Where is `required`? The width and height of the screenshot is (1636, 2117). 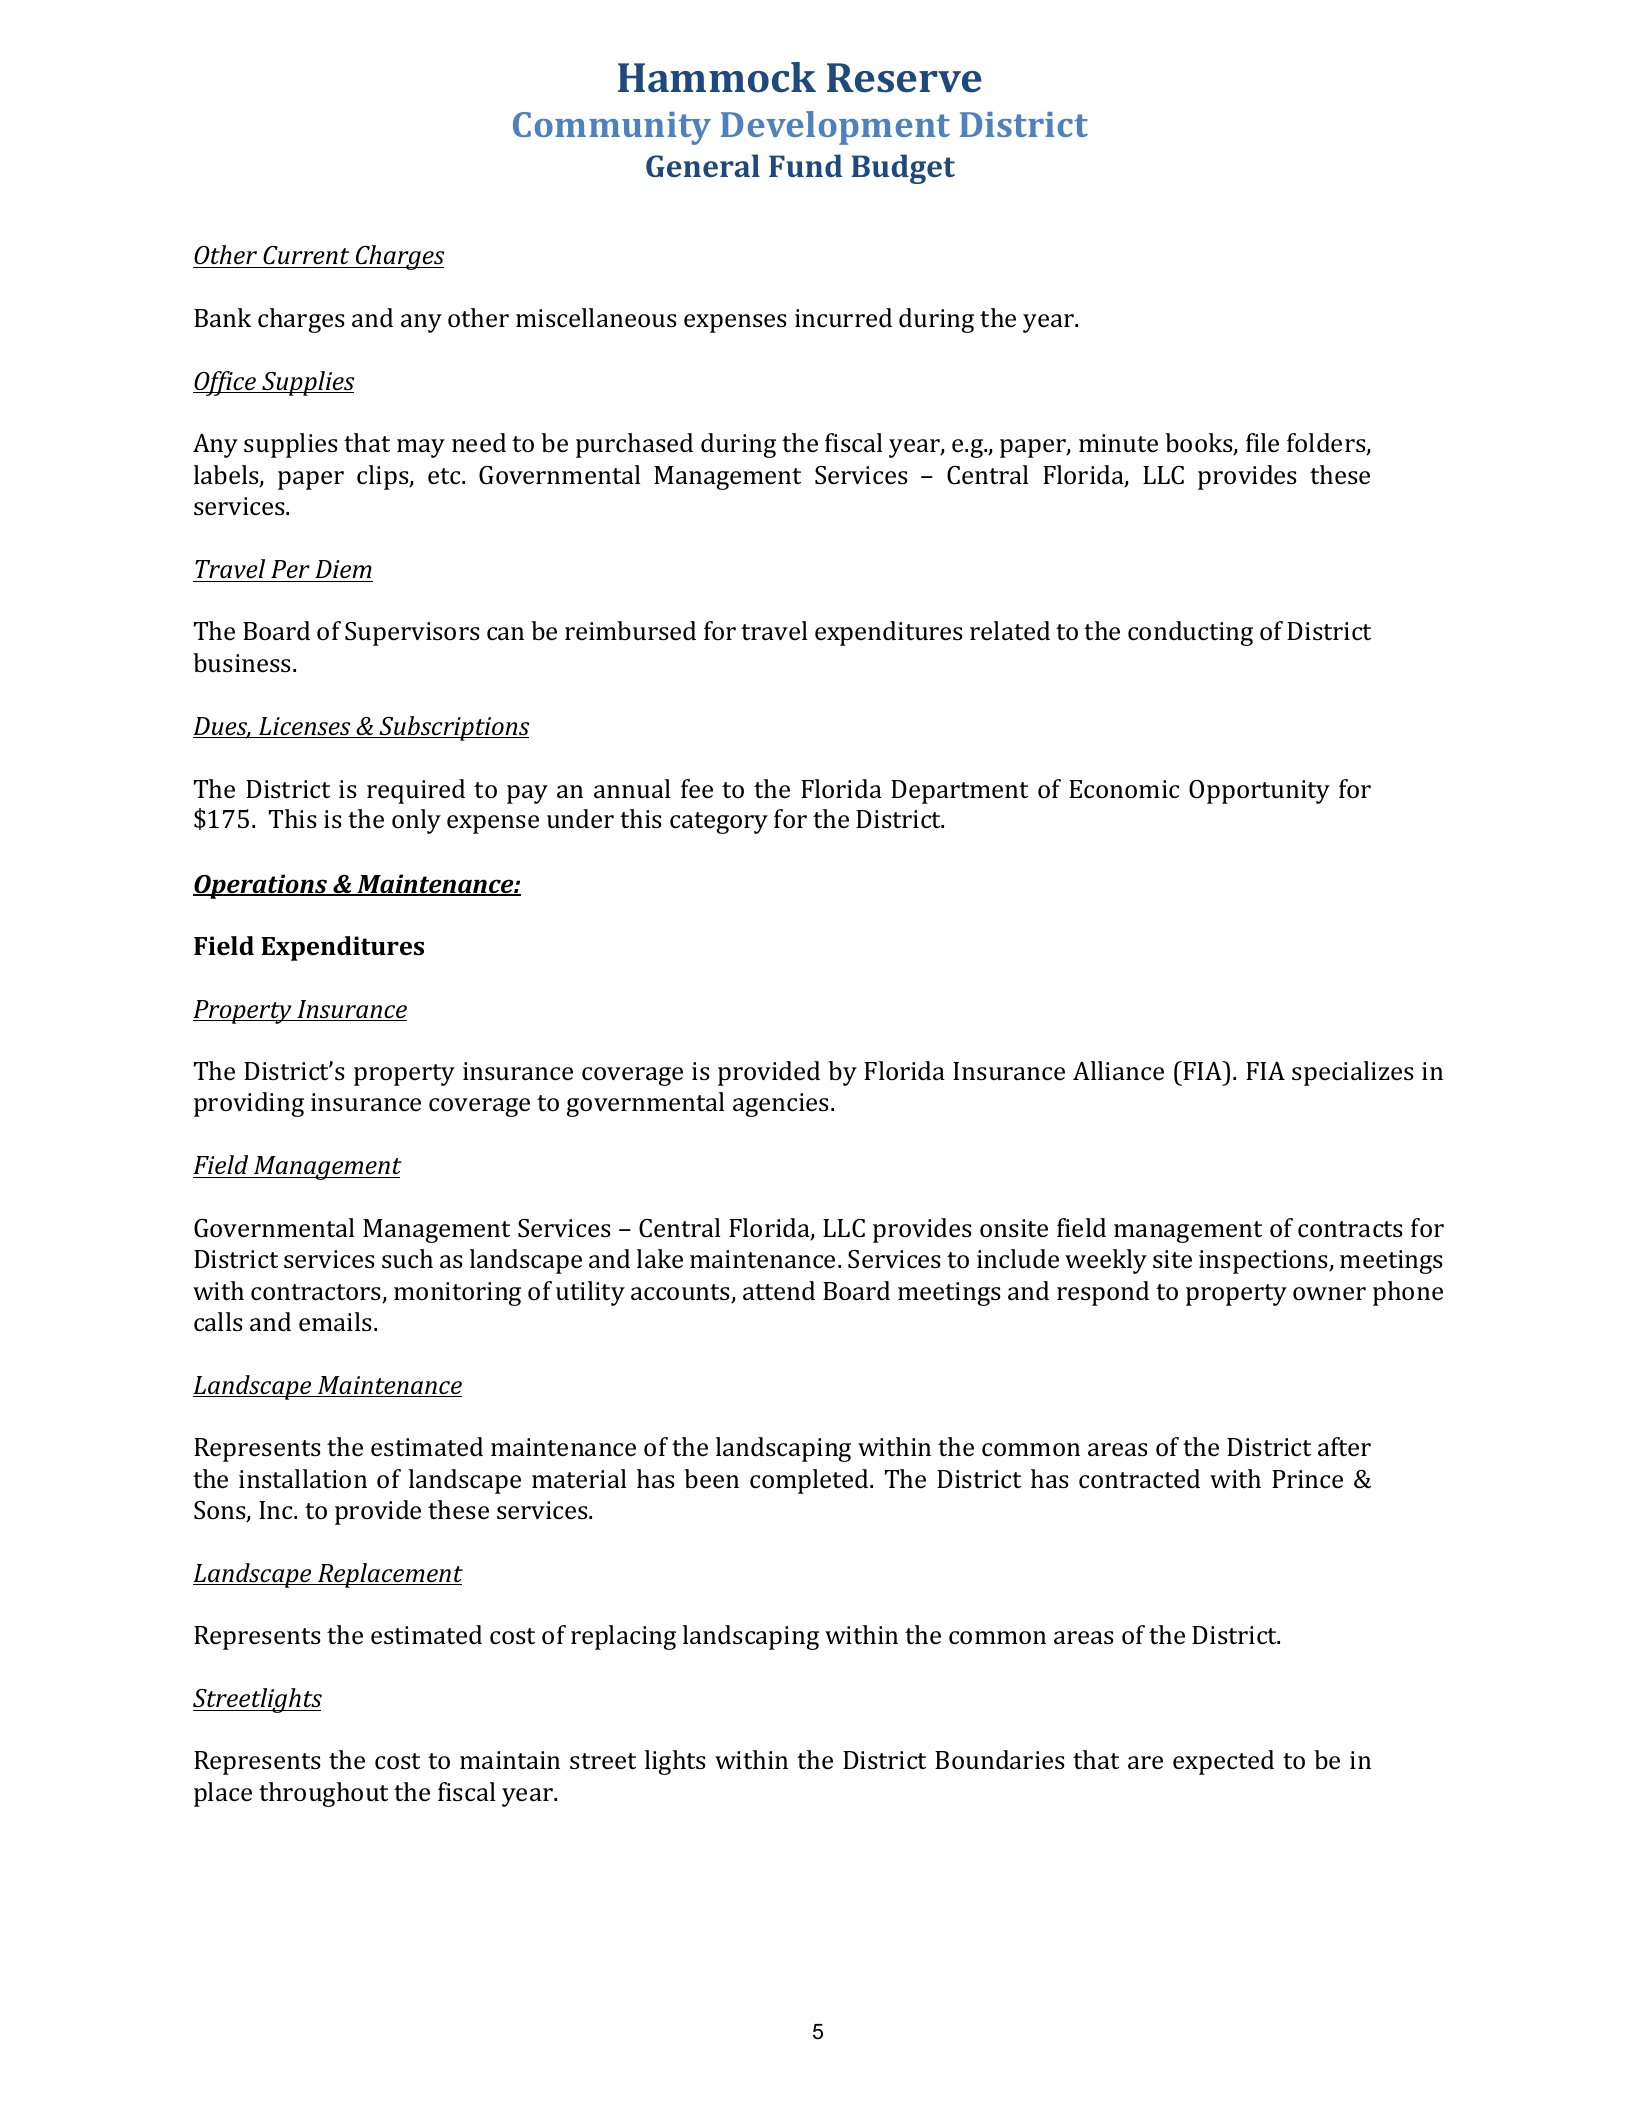 required is located at coordinates (416, 791).
